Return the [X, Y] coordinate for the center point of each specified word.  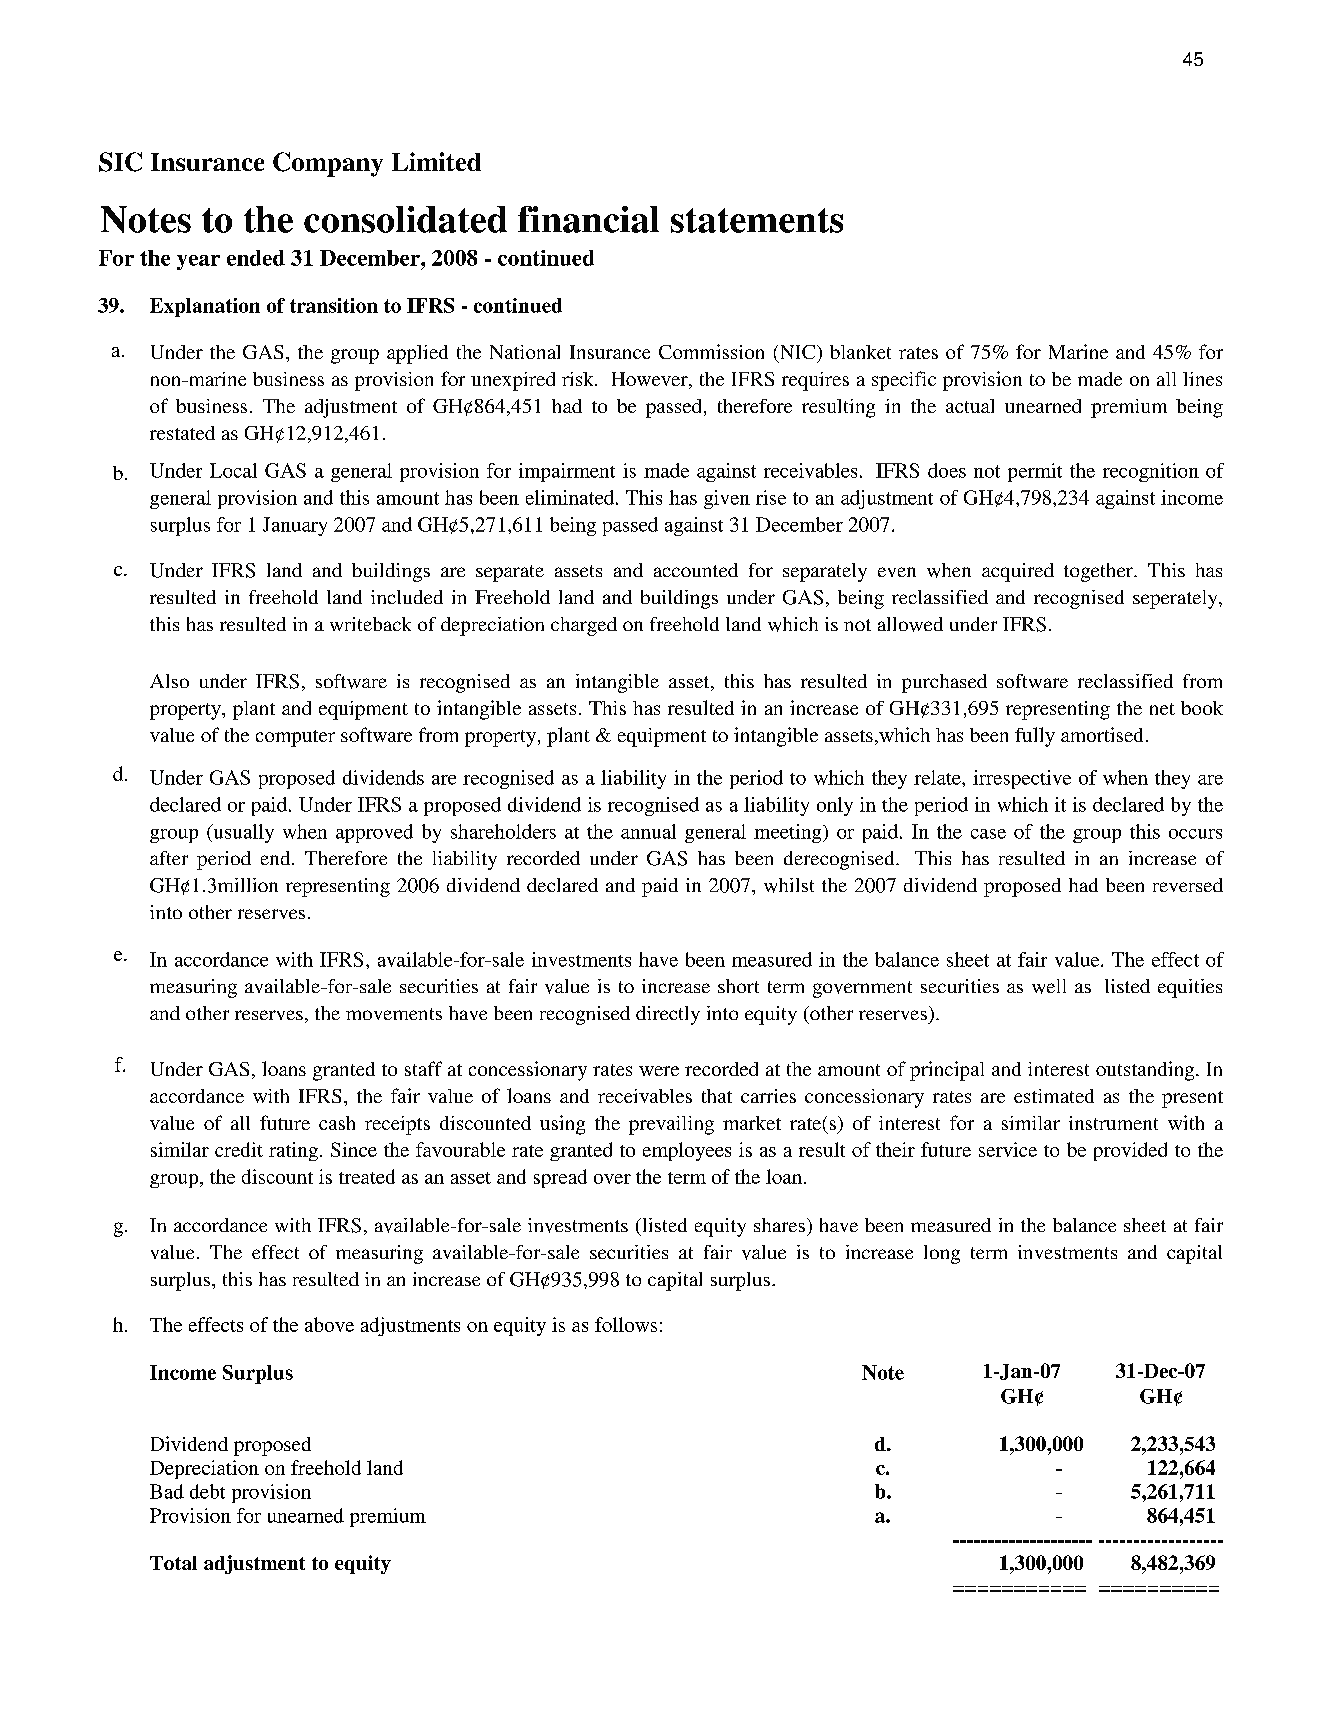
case [988, 834]
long [942, 1254]
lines [1202, 379]
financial [588, 219]
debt [207, 1491]
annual [648, 831]
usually [242, 833]
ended [256, 258]
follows [626, 1324]
